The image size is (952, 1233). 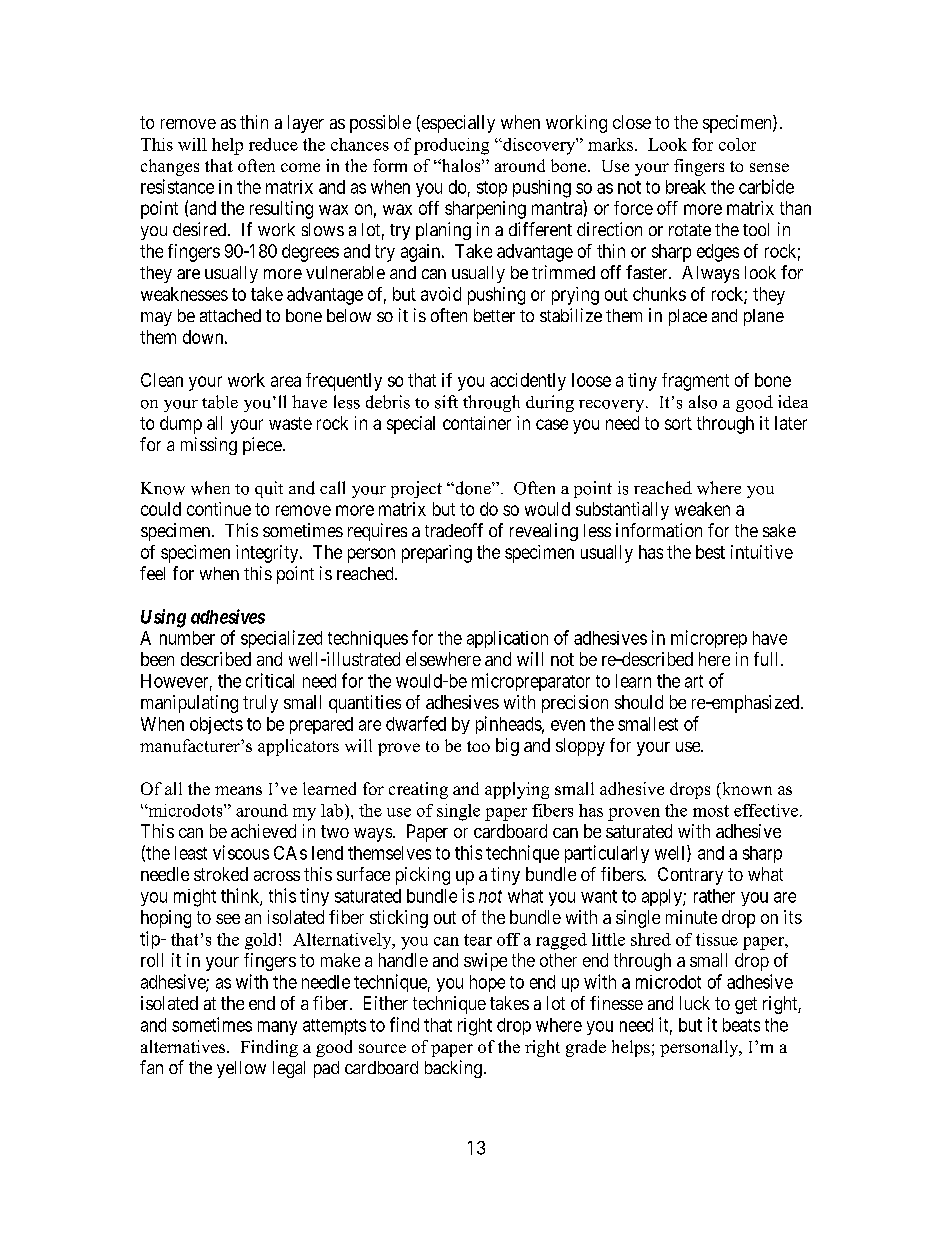 I want to click on creating, so click(x=418, y=790).
